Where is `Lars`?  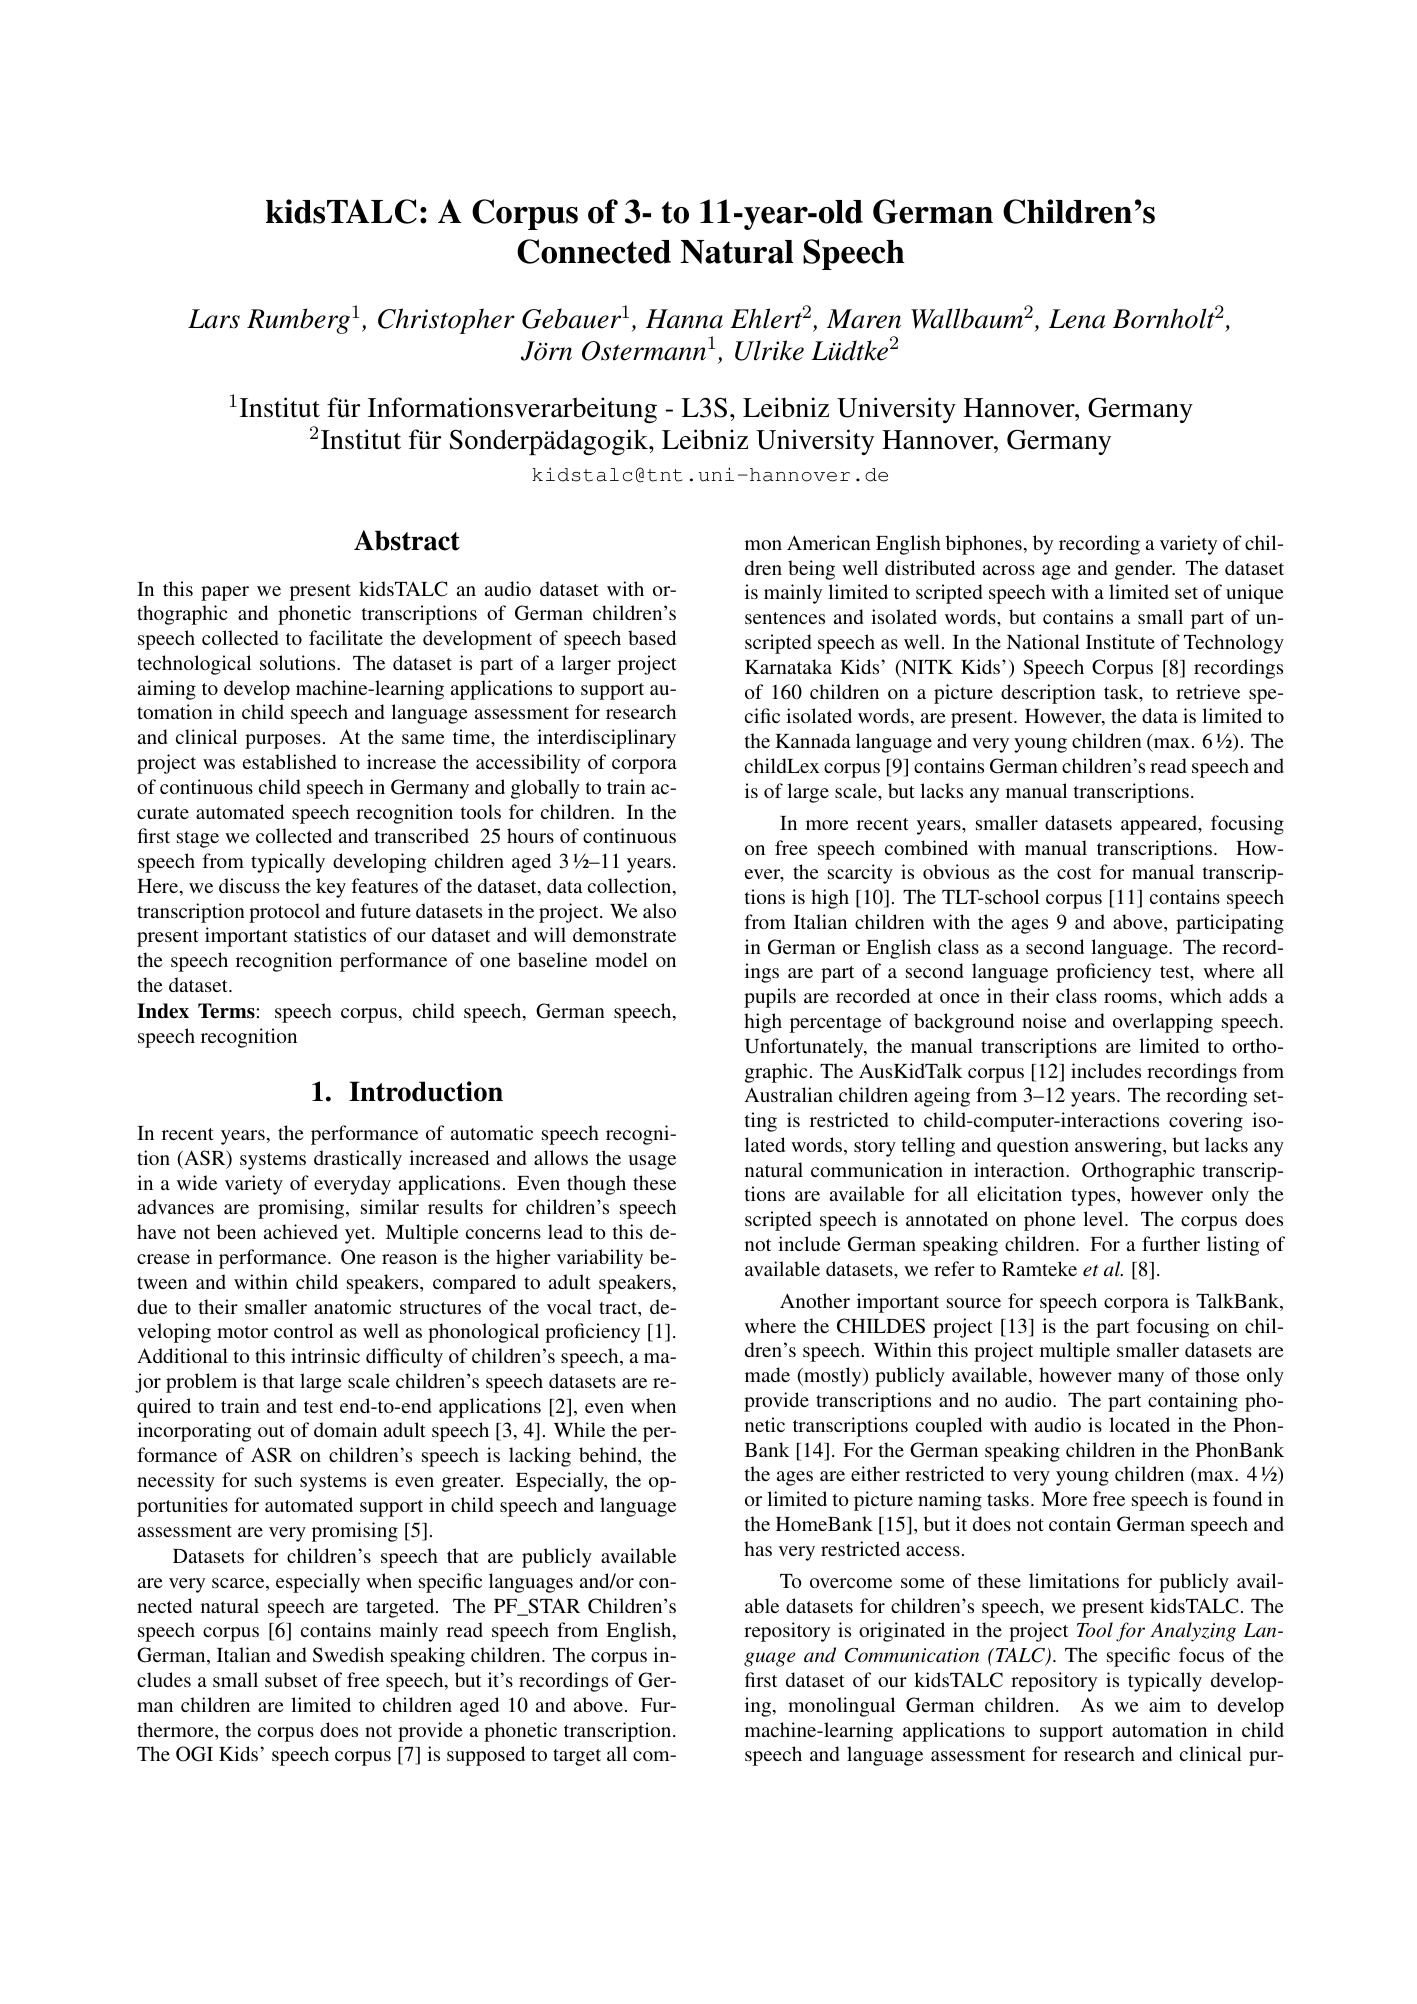 Lars is located at coordinates (214, 319).
